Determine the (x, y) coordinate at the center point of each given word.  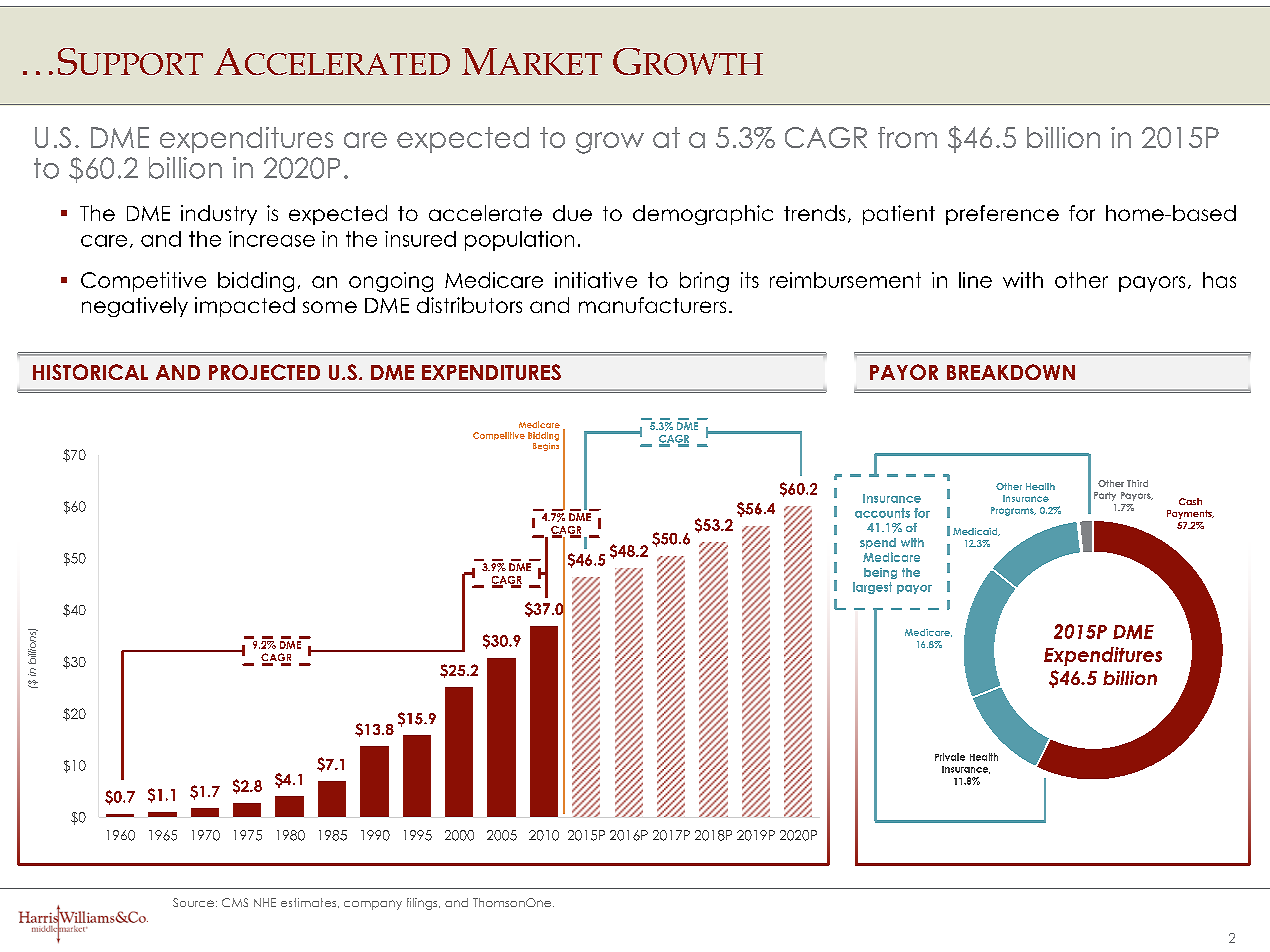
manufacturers (652, 305)
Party (1105, 496)
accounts (882, 513)
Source (193, 902)
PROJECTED (264, 372)
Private (950, 757)
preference (1002, 215)
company (373, 905)
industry (219, 215)
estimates (310, 903)
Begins (546, 445)
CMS (235, 902)
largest (872, 588)
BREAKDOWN (1011, 372)
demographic (703, 215)
